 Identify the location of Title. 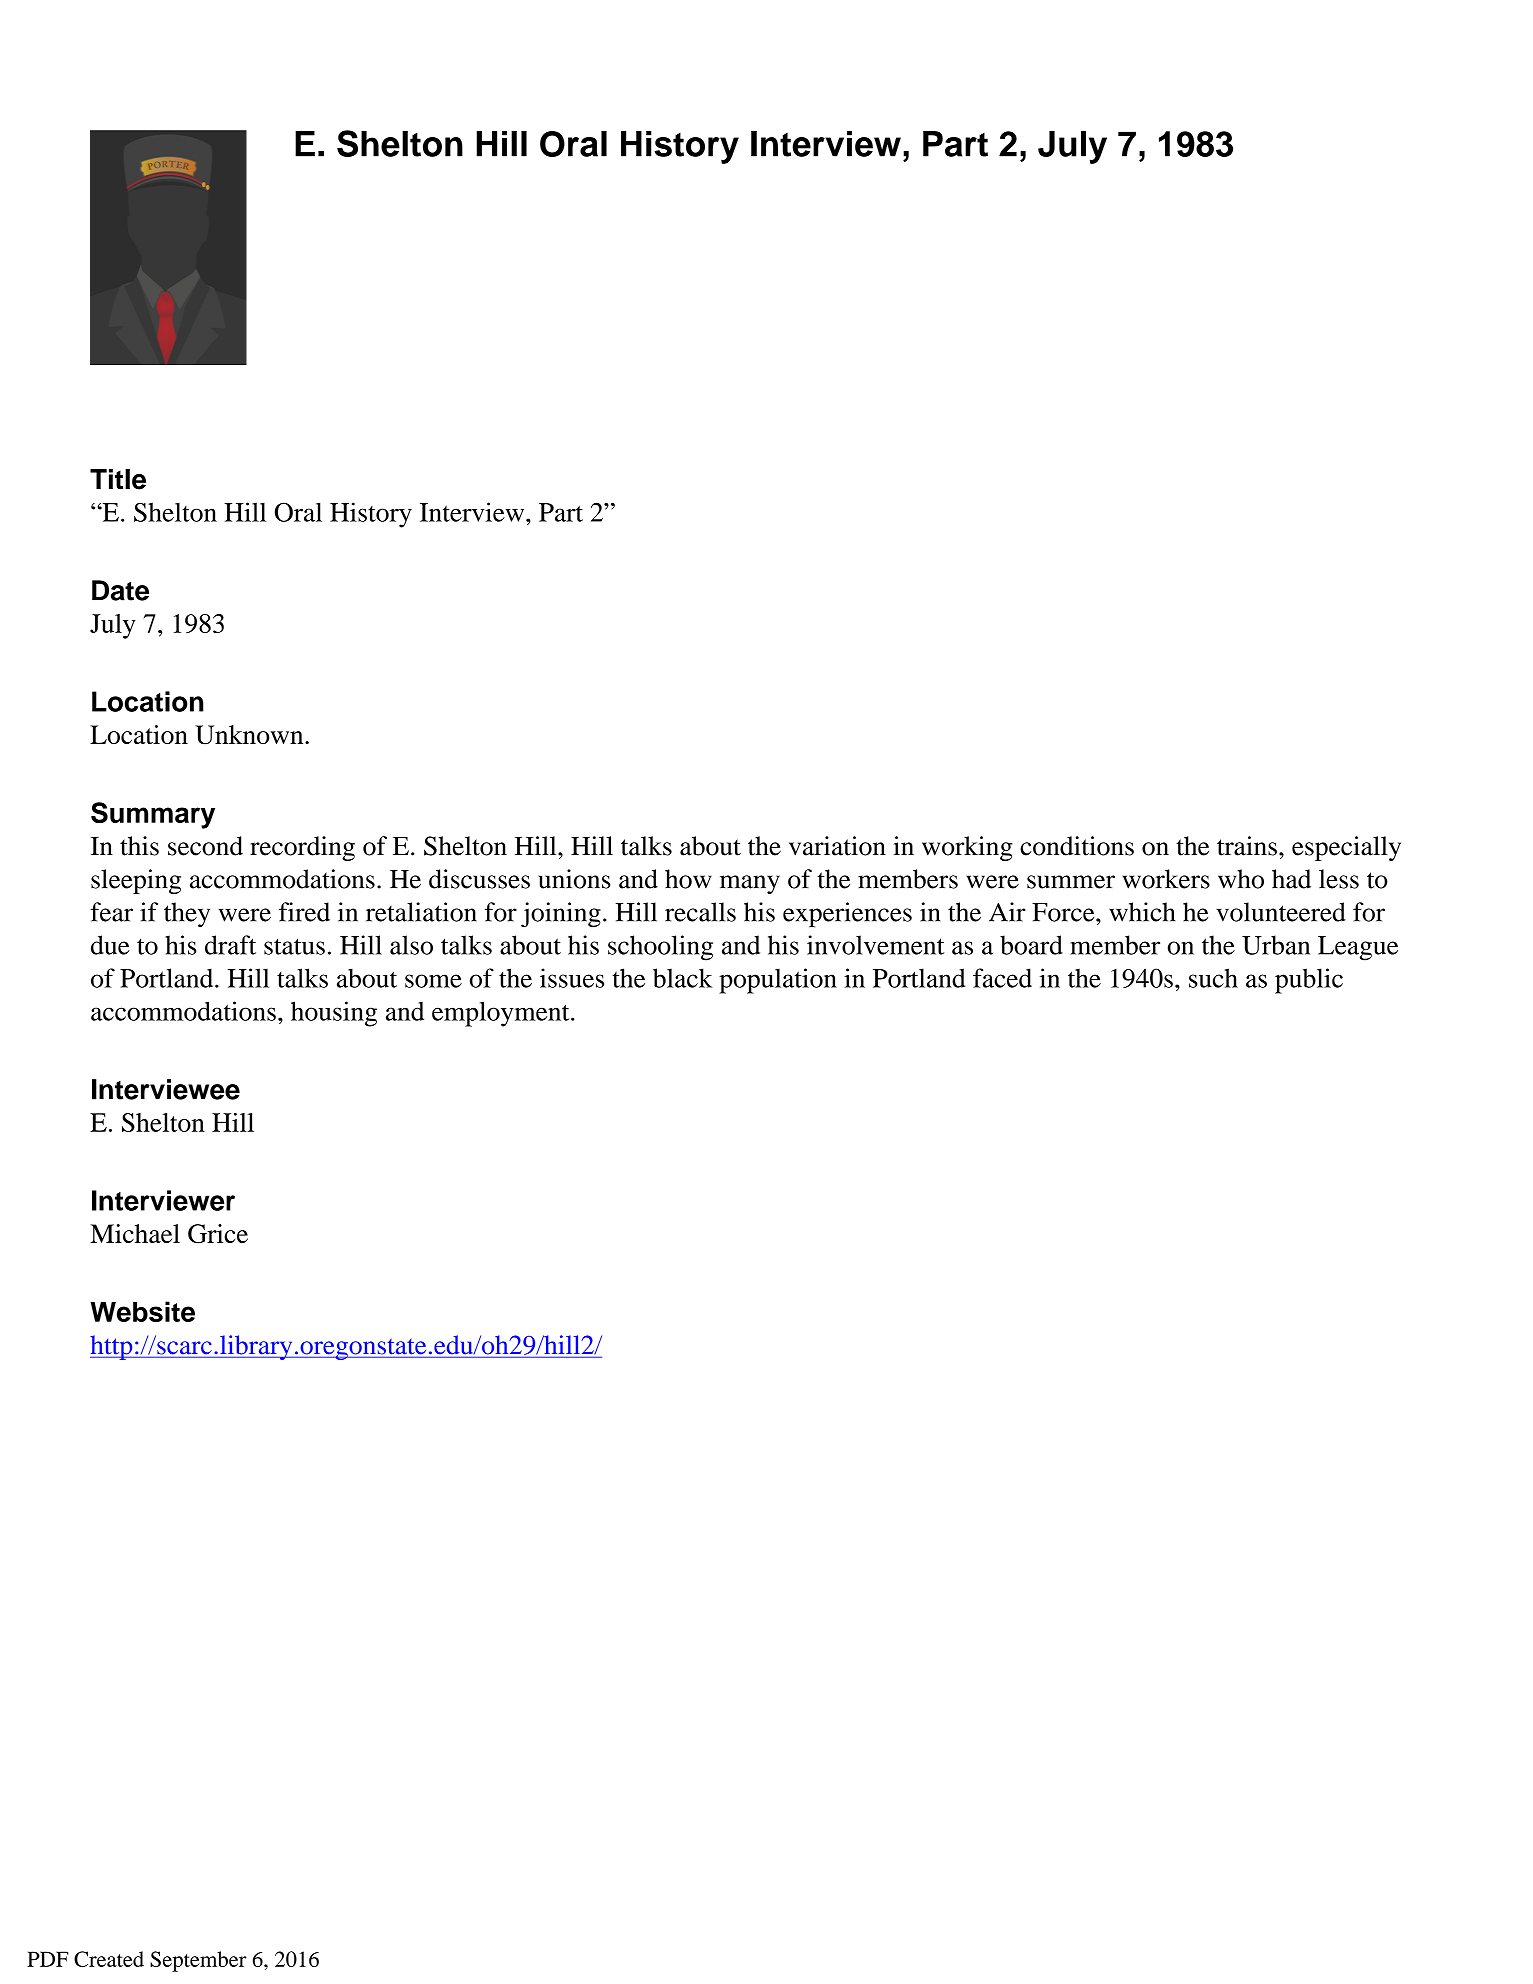
(118, 479).
